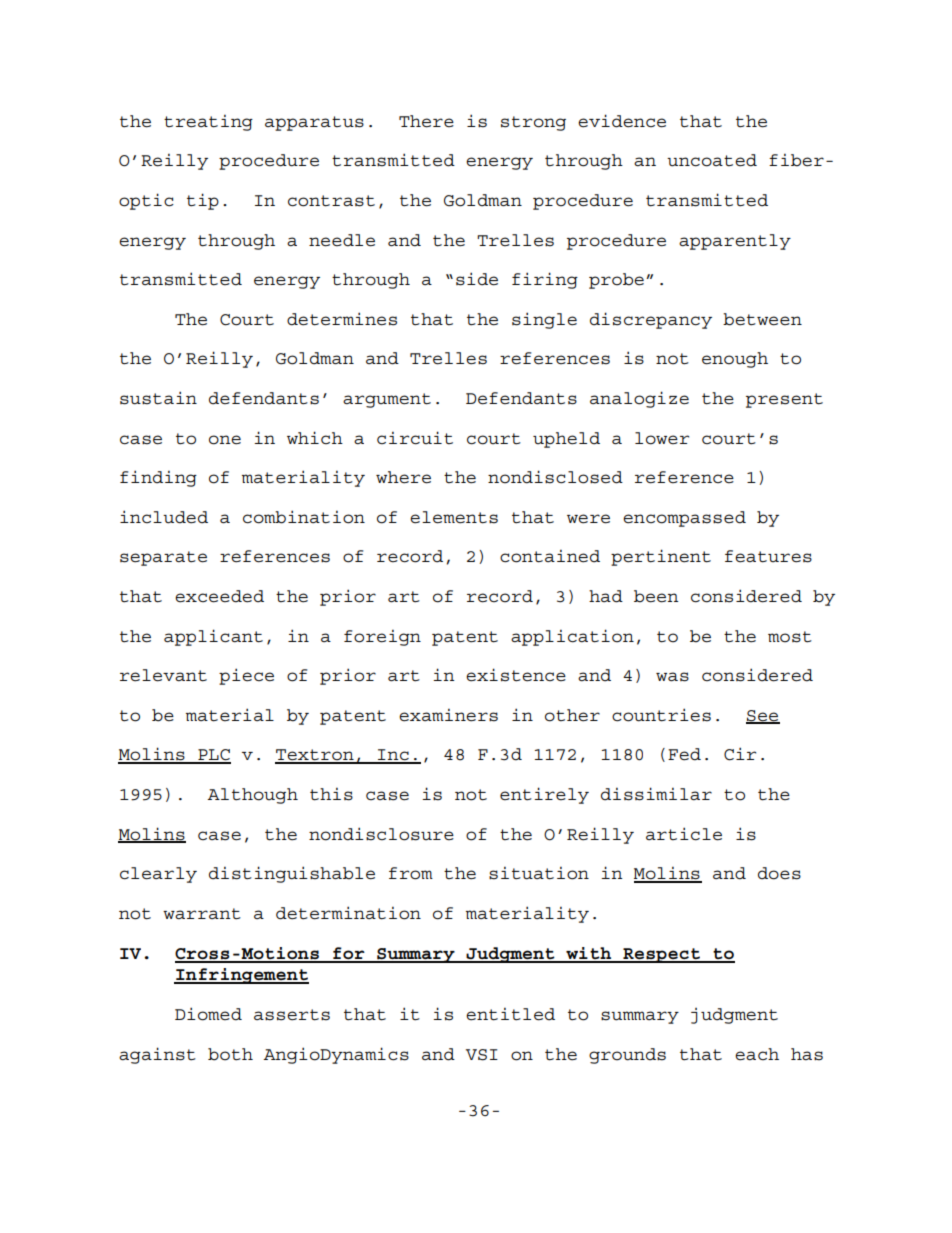  I want to click on combination, so click(304, 517).
